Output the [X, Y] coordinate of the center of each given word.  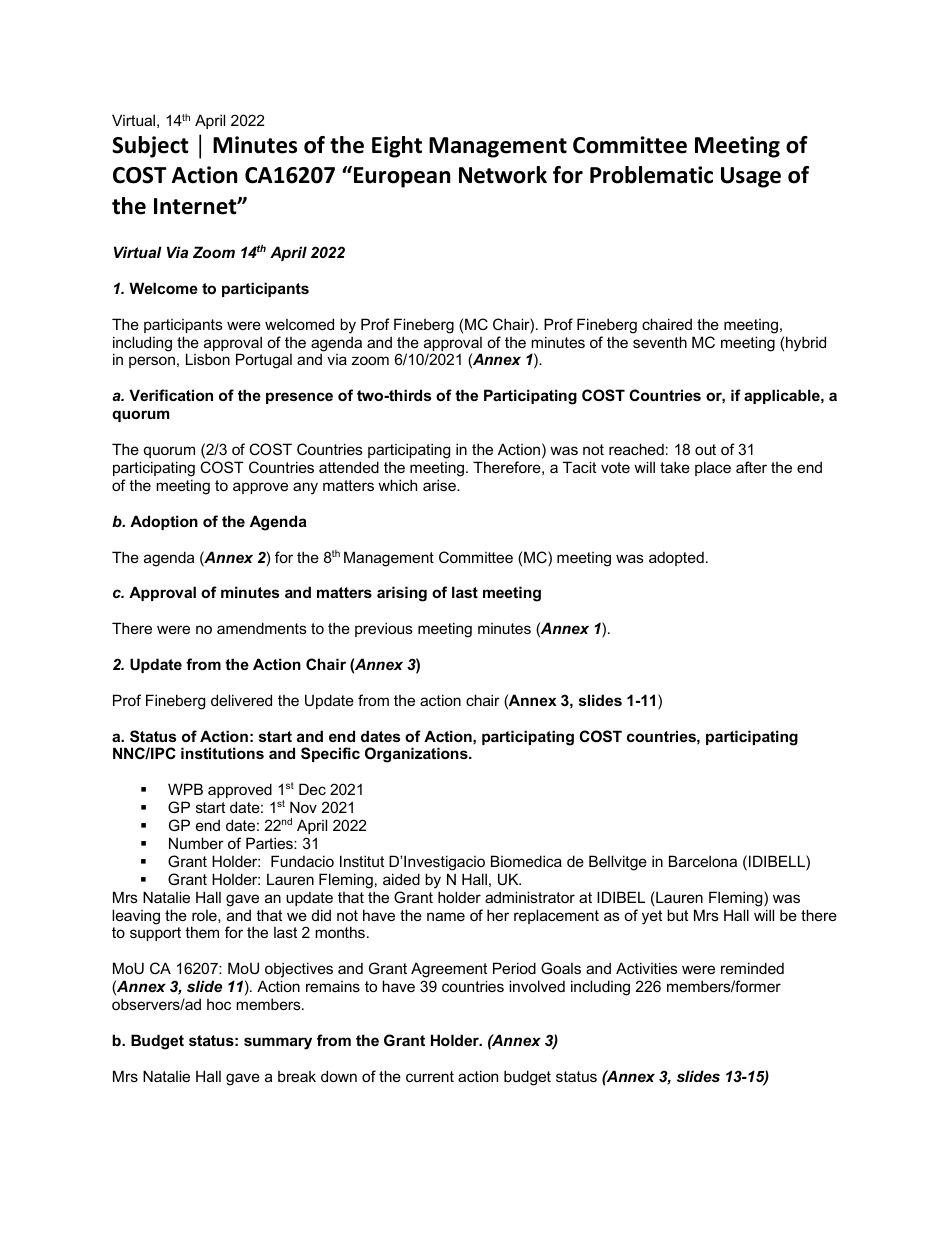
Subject [150, 147]
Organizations [417, 755]
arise [440, 485]
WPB [185, 789]
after [751, 467]
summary [278, 1043]
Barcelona [703, 861]
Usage [751, 177]
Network [503, 175]
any [305, 488]
